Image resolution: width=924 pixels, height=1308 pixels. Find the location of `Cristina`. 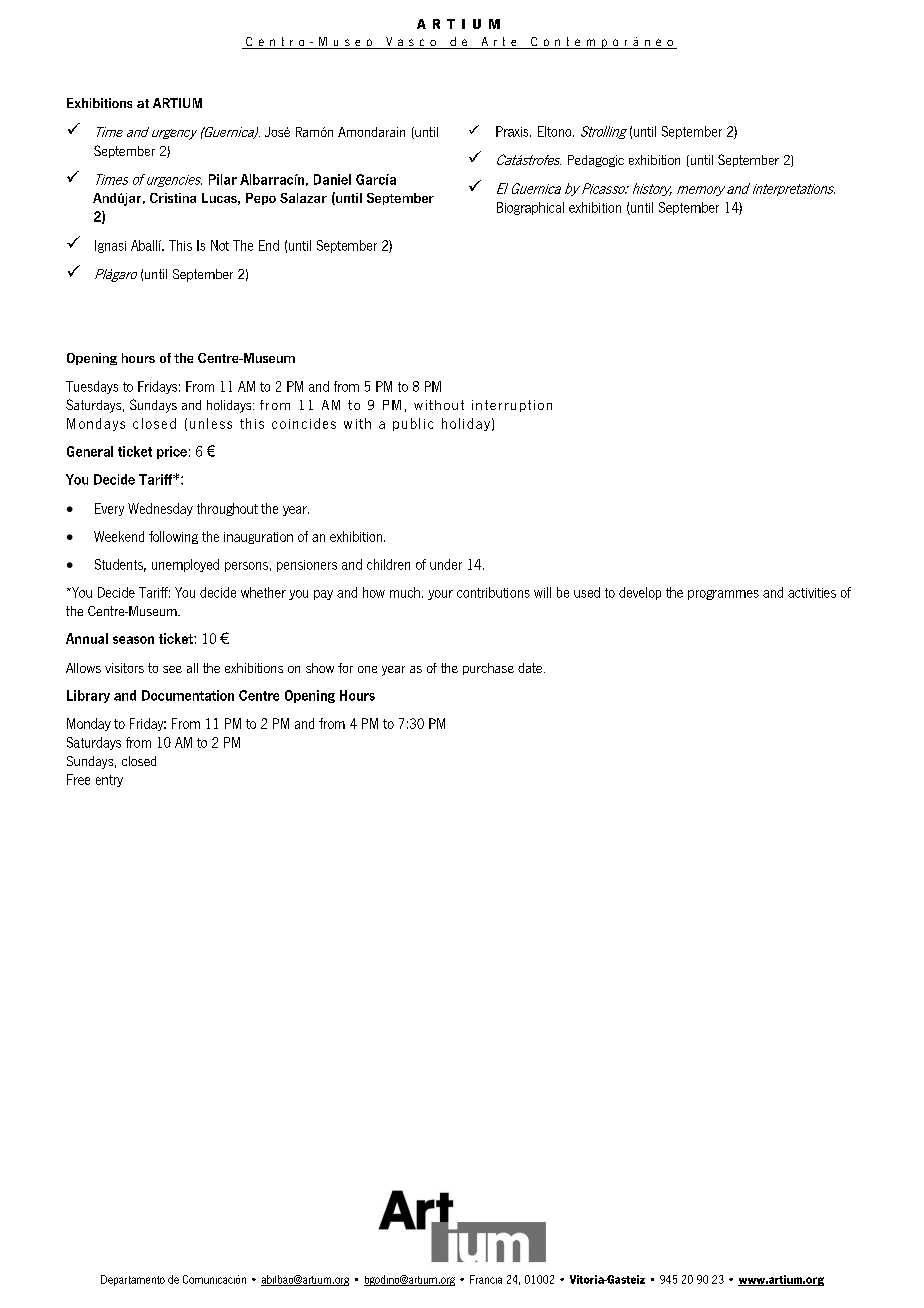

Cristina is located at coordinates (173, 198).
